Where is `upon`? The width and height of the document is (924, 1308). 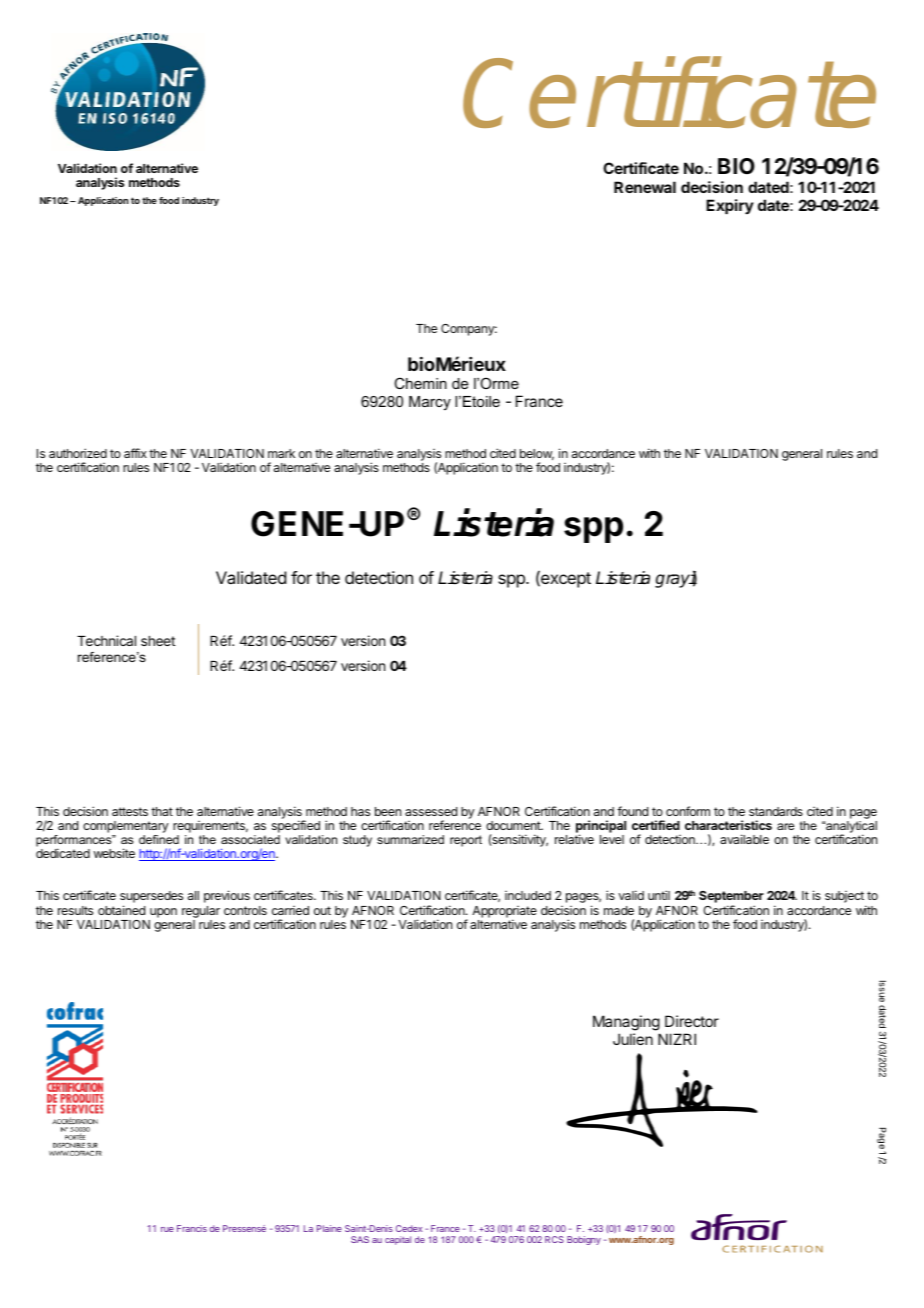 upon is located at coordinates (163, 913).
